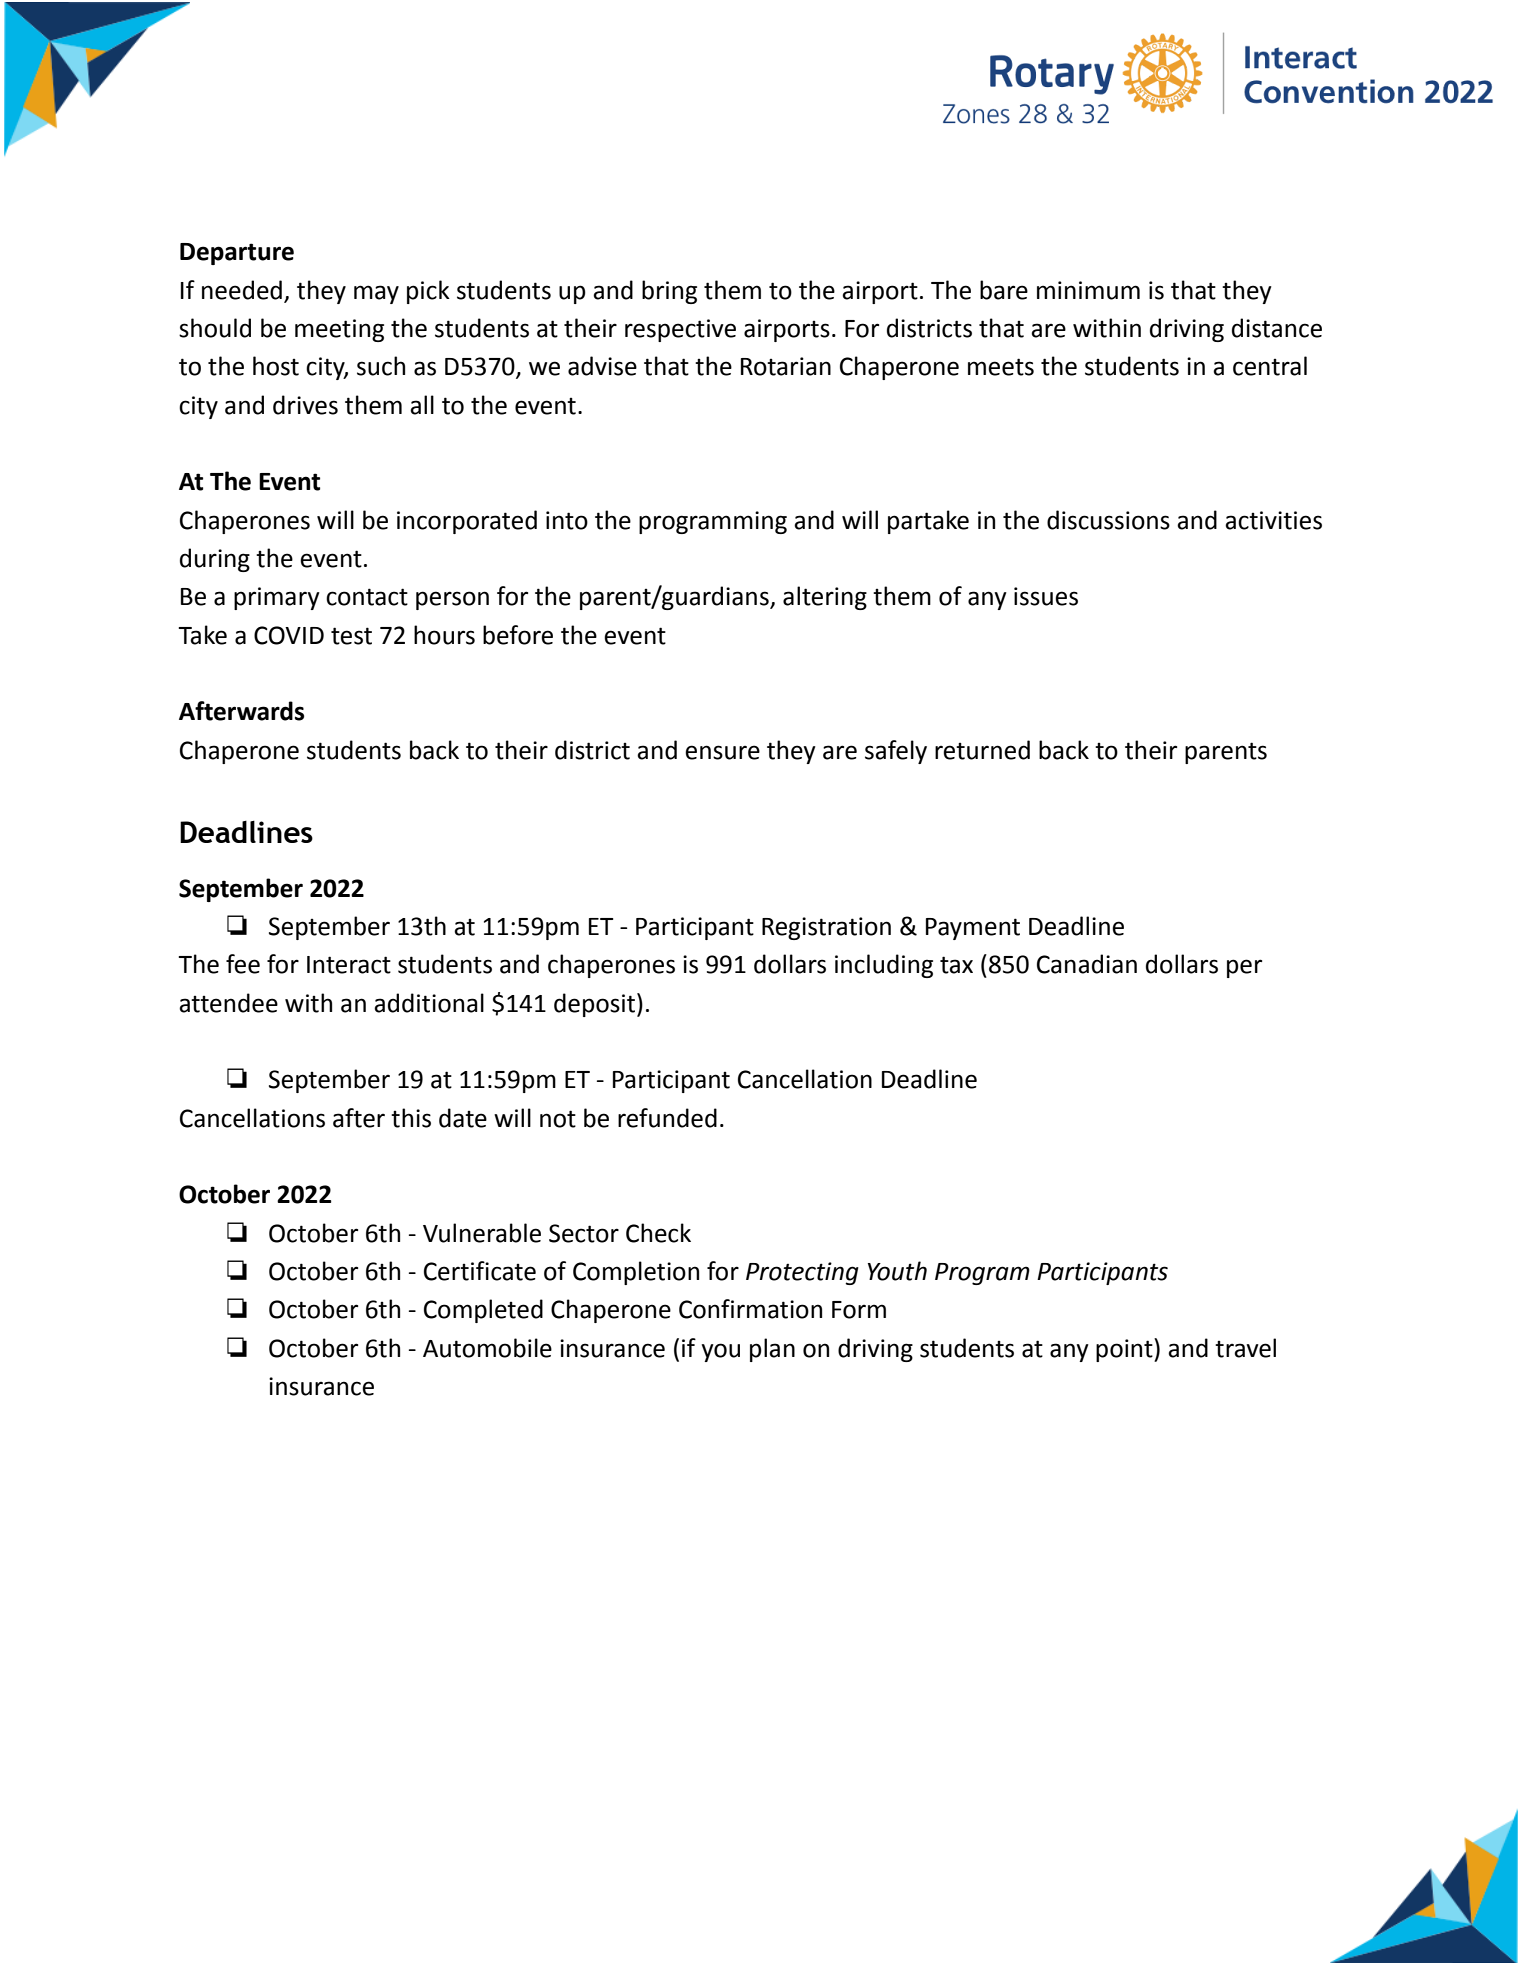  I want to click on contact, so click(367, 597).
